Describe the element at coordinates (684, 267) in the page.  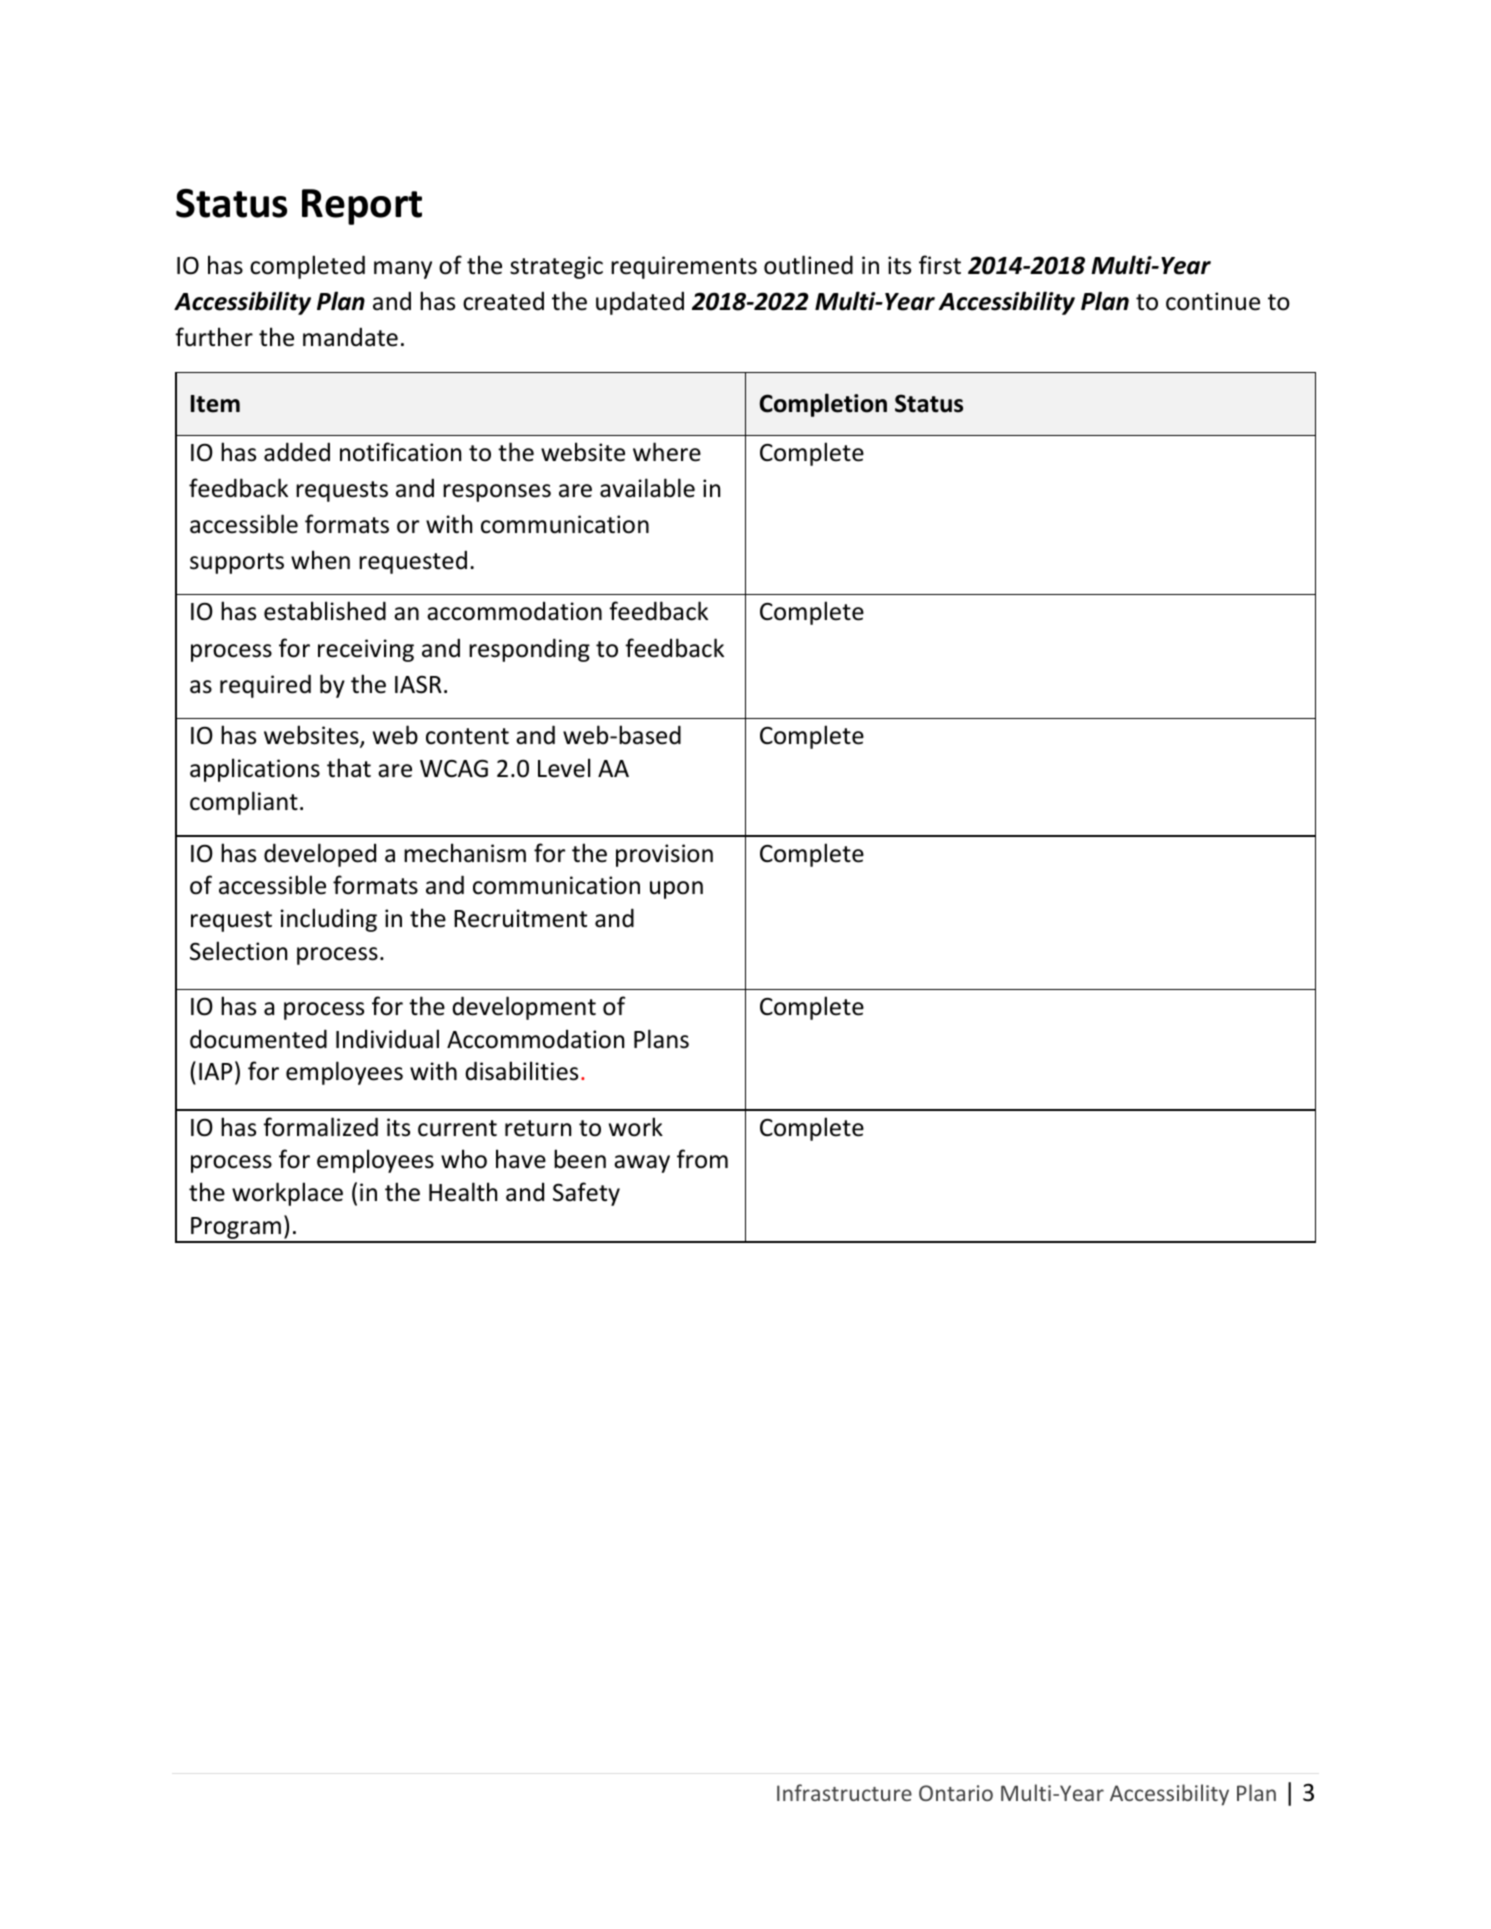
I see `requirements` at that location.
